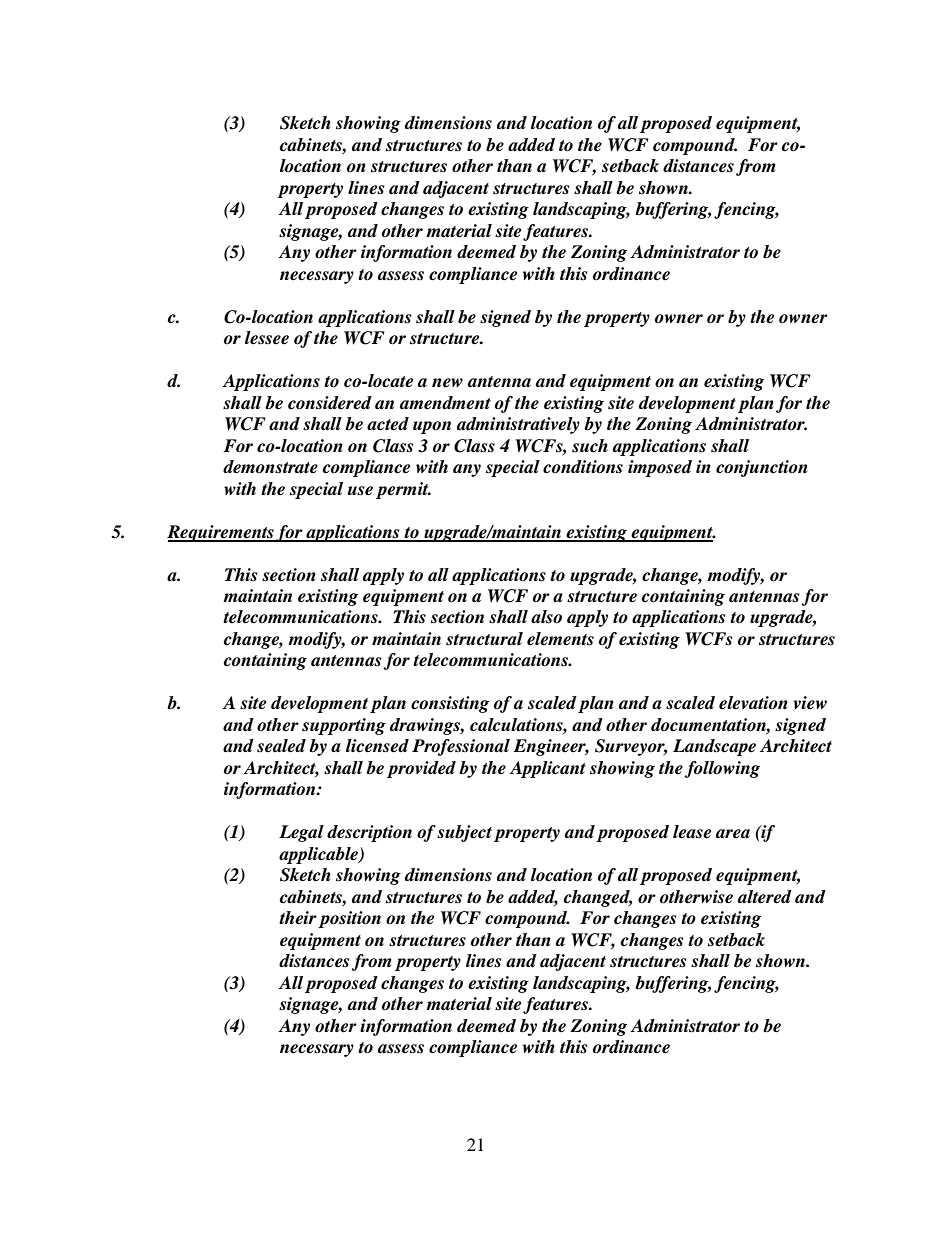 The width and height of the screenshot is (952, 1233). I want to click on consisting, so click(450, 704).
